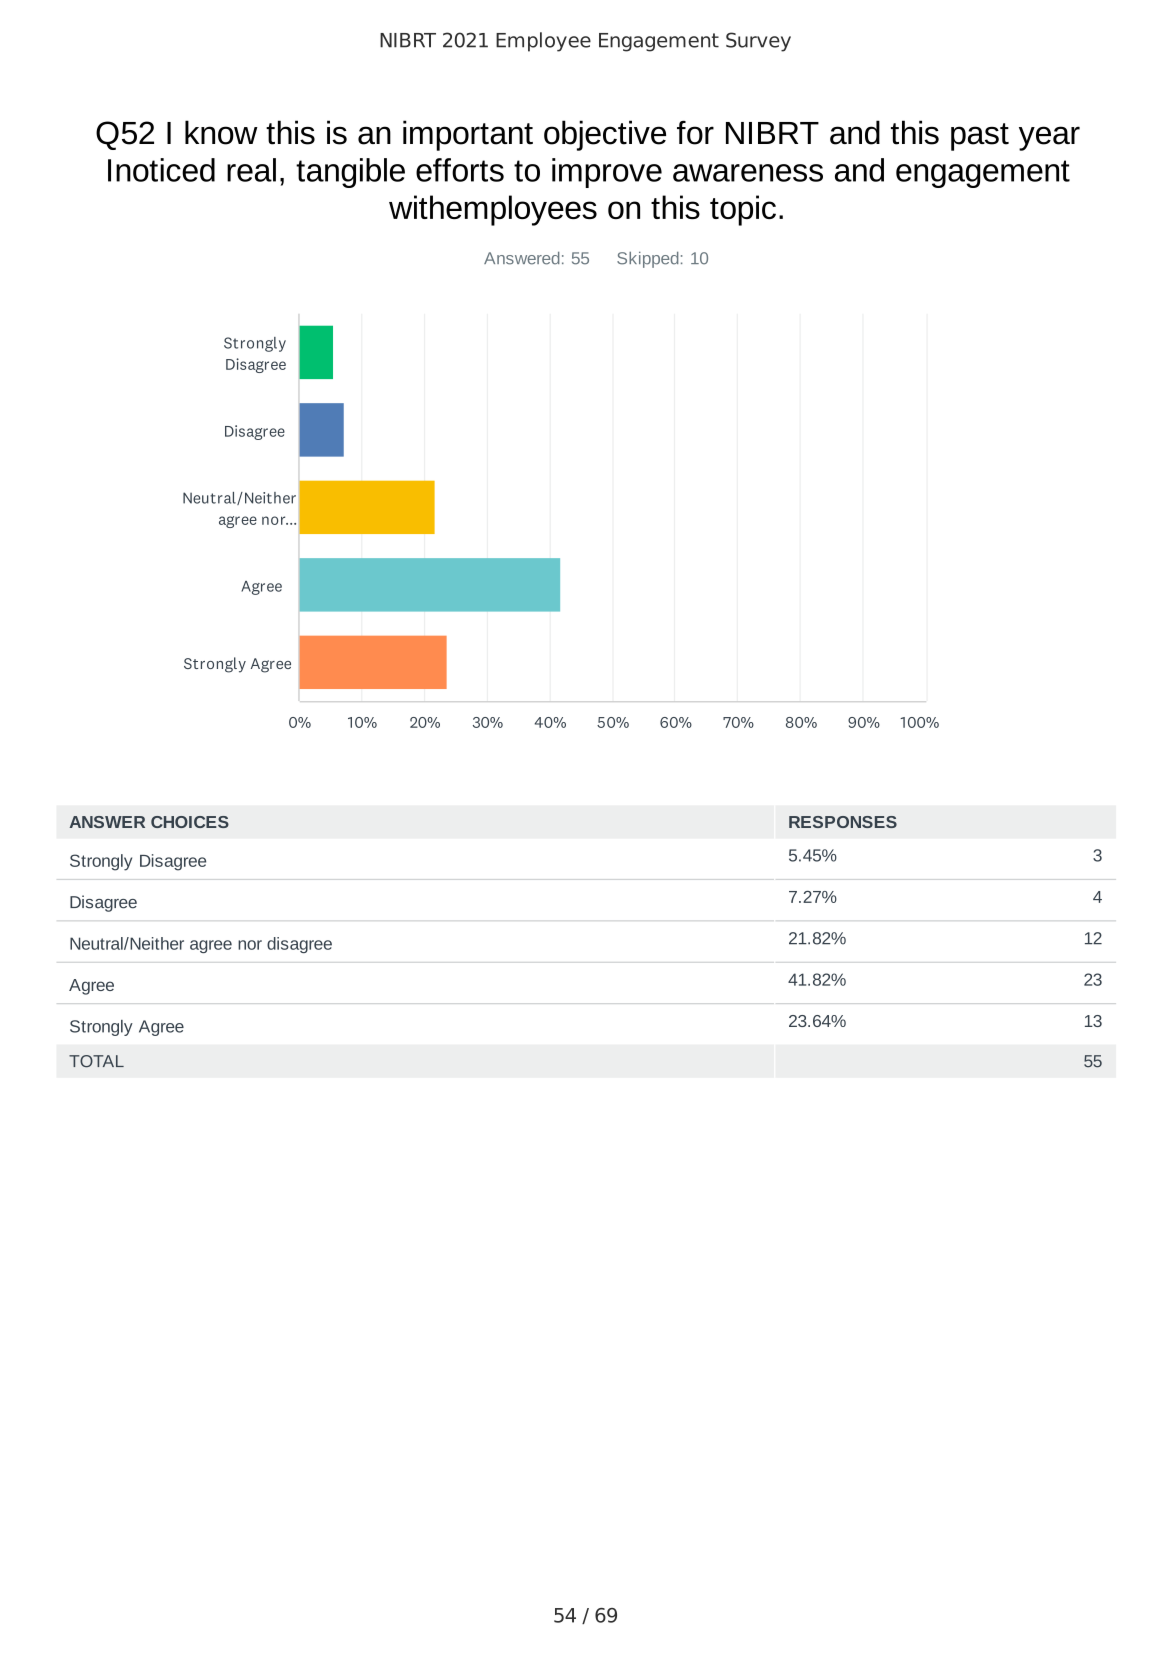 The image size is (1170, 1655). Describe the element at coordinates (221, 132) in the screenshot. I see `know` at that location.
